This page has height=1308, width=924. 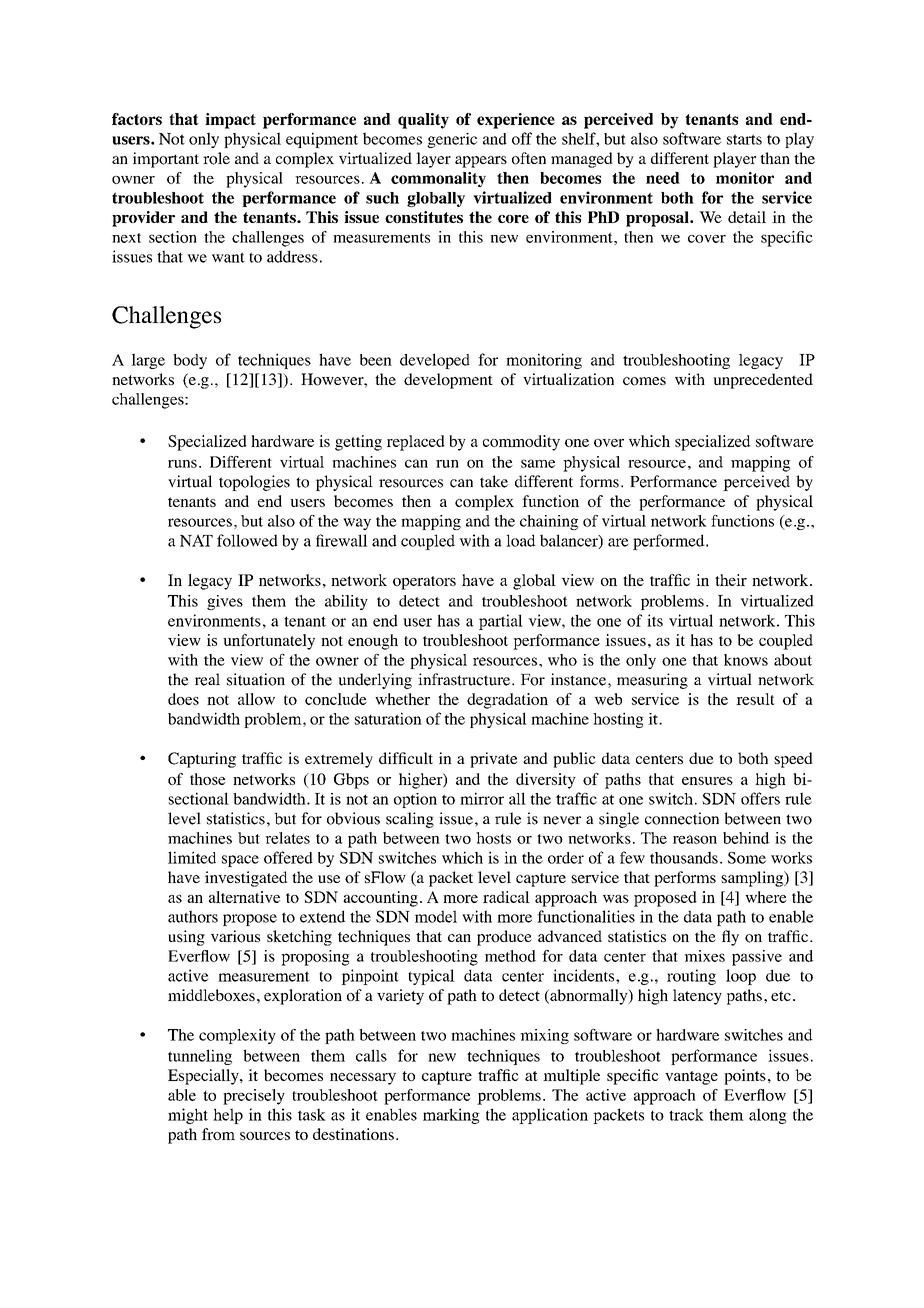 I want to click on performed, so click(x=670, y=542).
